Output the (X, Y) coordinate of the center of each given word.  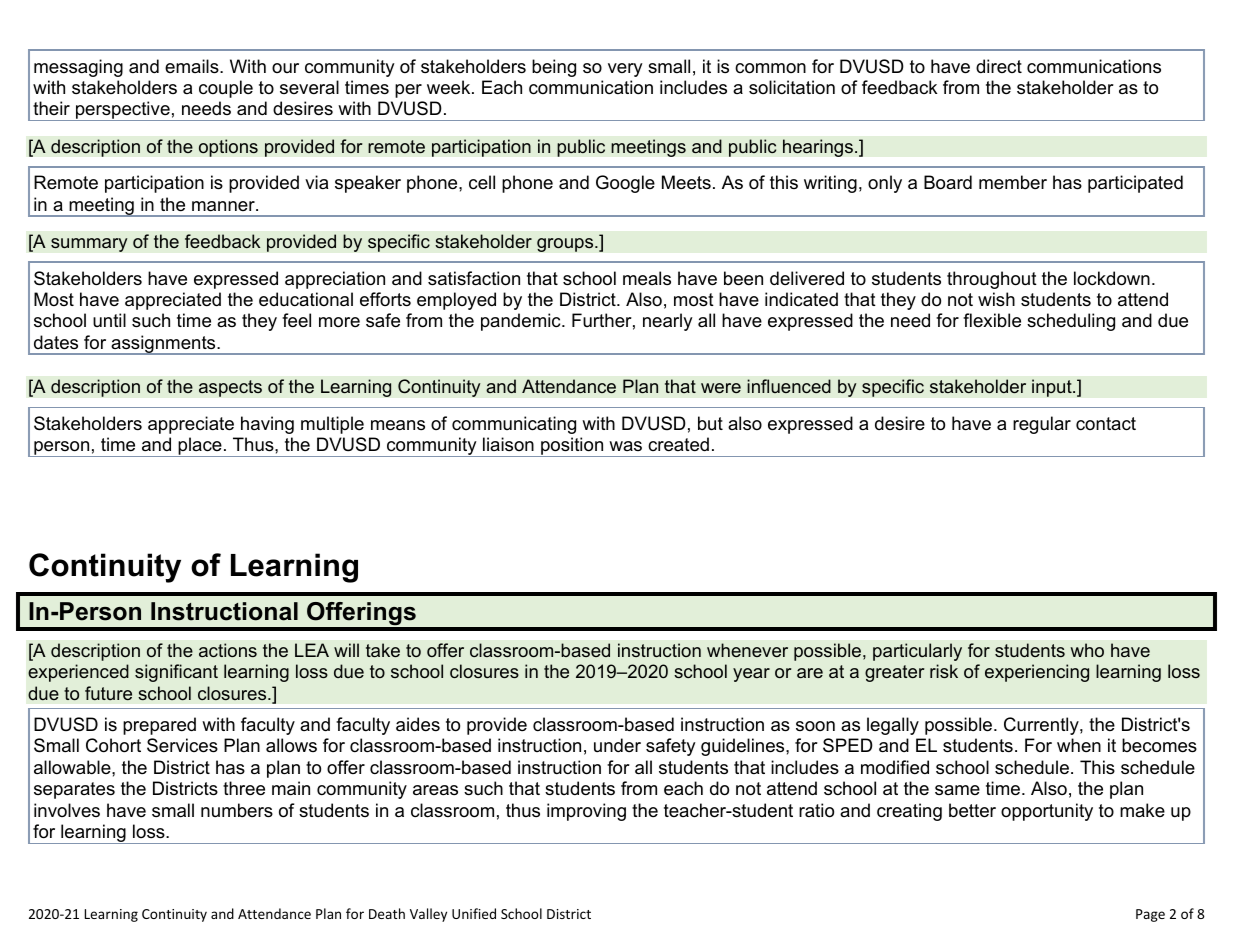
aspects (230, 388)
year (751, 675)
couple (226, 89)
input (1053, 388)
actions (228, 650)
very (625, 70)
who (1087, 650)
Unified (474, 913)
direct (999, 66)
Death (387, 913)
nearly (668, 322)
